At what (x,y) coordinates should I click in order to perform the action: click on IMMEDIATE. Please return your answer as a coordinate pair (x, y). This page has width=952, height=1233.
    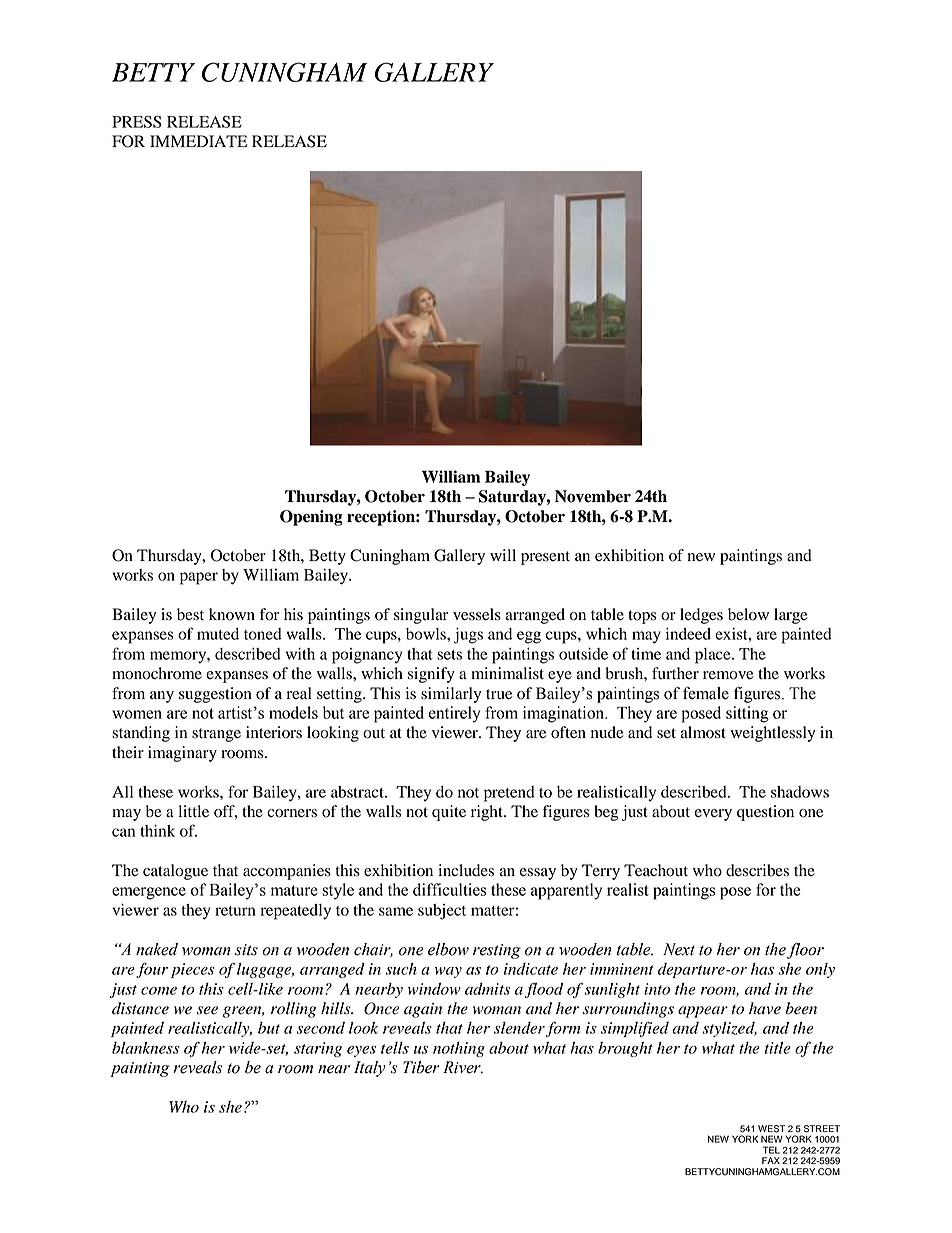
    Looking at the image, I should click on (199, 141).
